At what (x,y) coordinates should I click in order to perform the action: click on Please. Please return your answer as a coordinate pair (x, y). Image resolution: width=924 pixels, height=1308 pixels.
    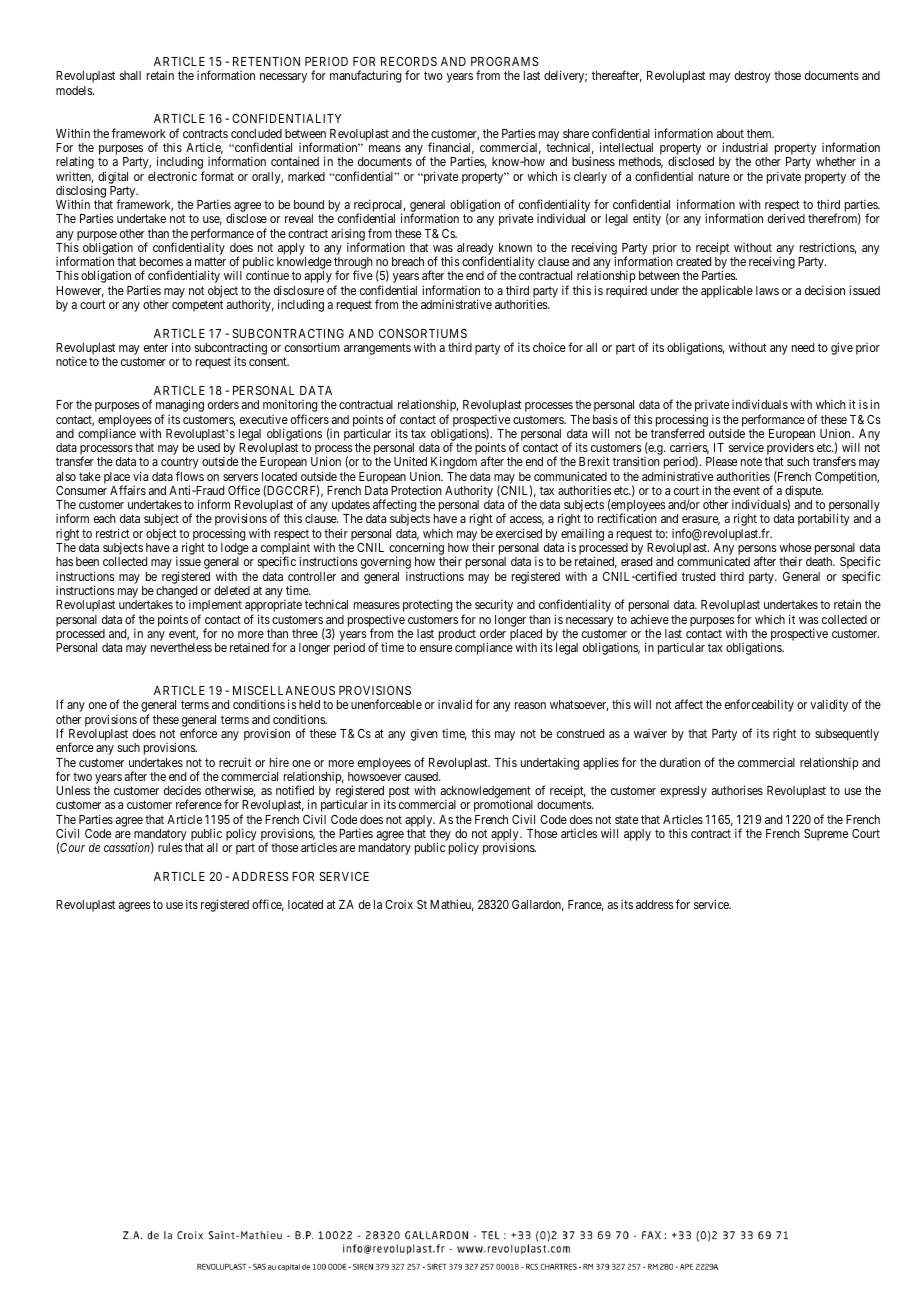
    Looking at the image, I should click on (721, 461).
